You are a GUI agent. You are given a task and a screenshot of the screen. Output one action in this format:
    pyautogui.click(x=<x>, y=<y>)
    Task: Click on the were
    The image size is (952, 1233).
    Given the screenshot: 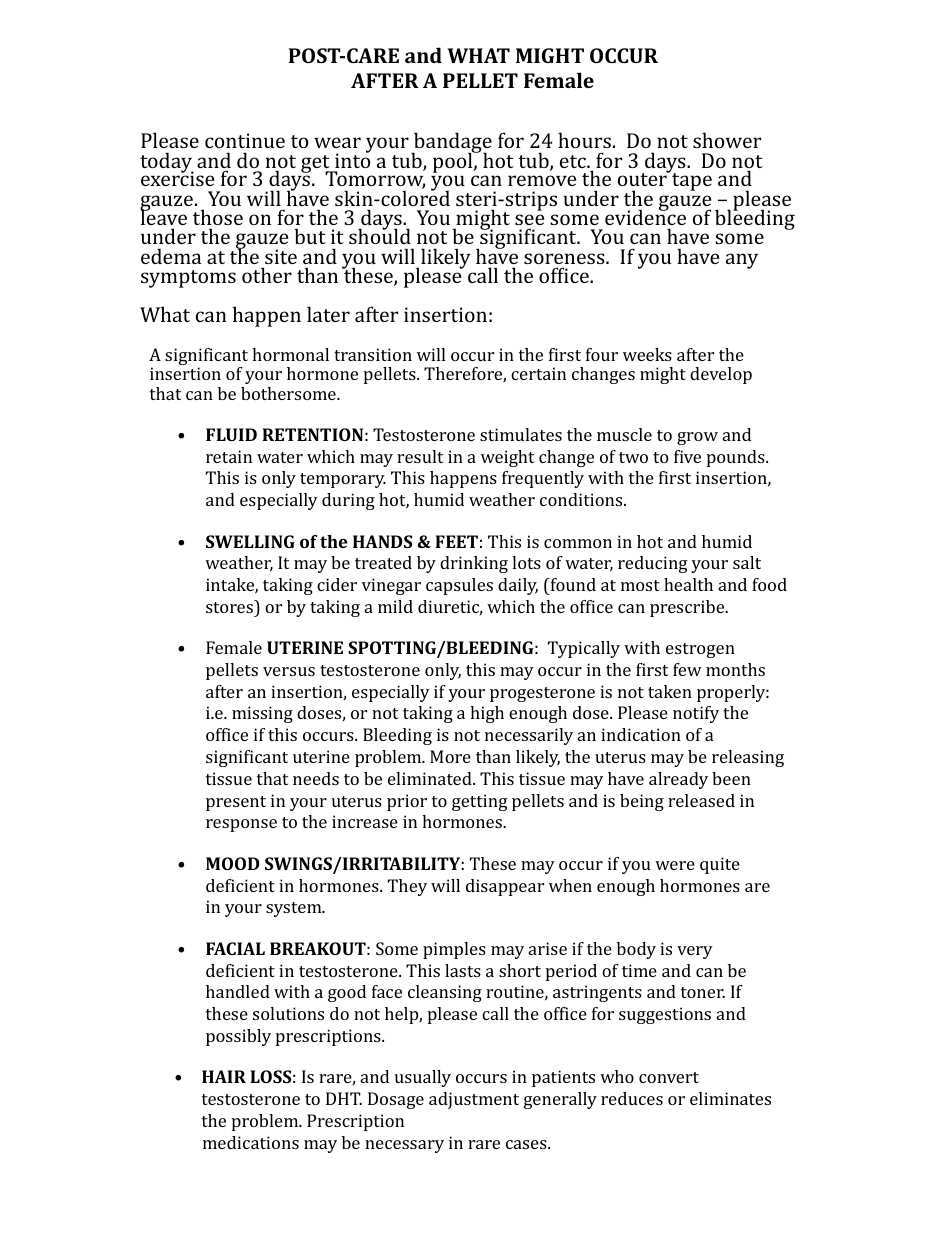 What is the action you would take?
    pyautogui.click(x=675, y=865)
